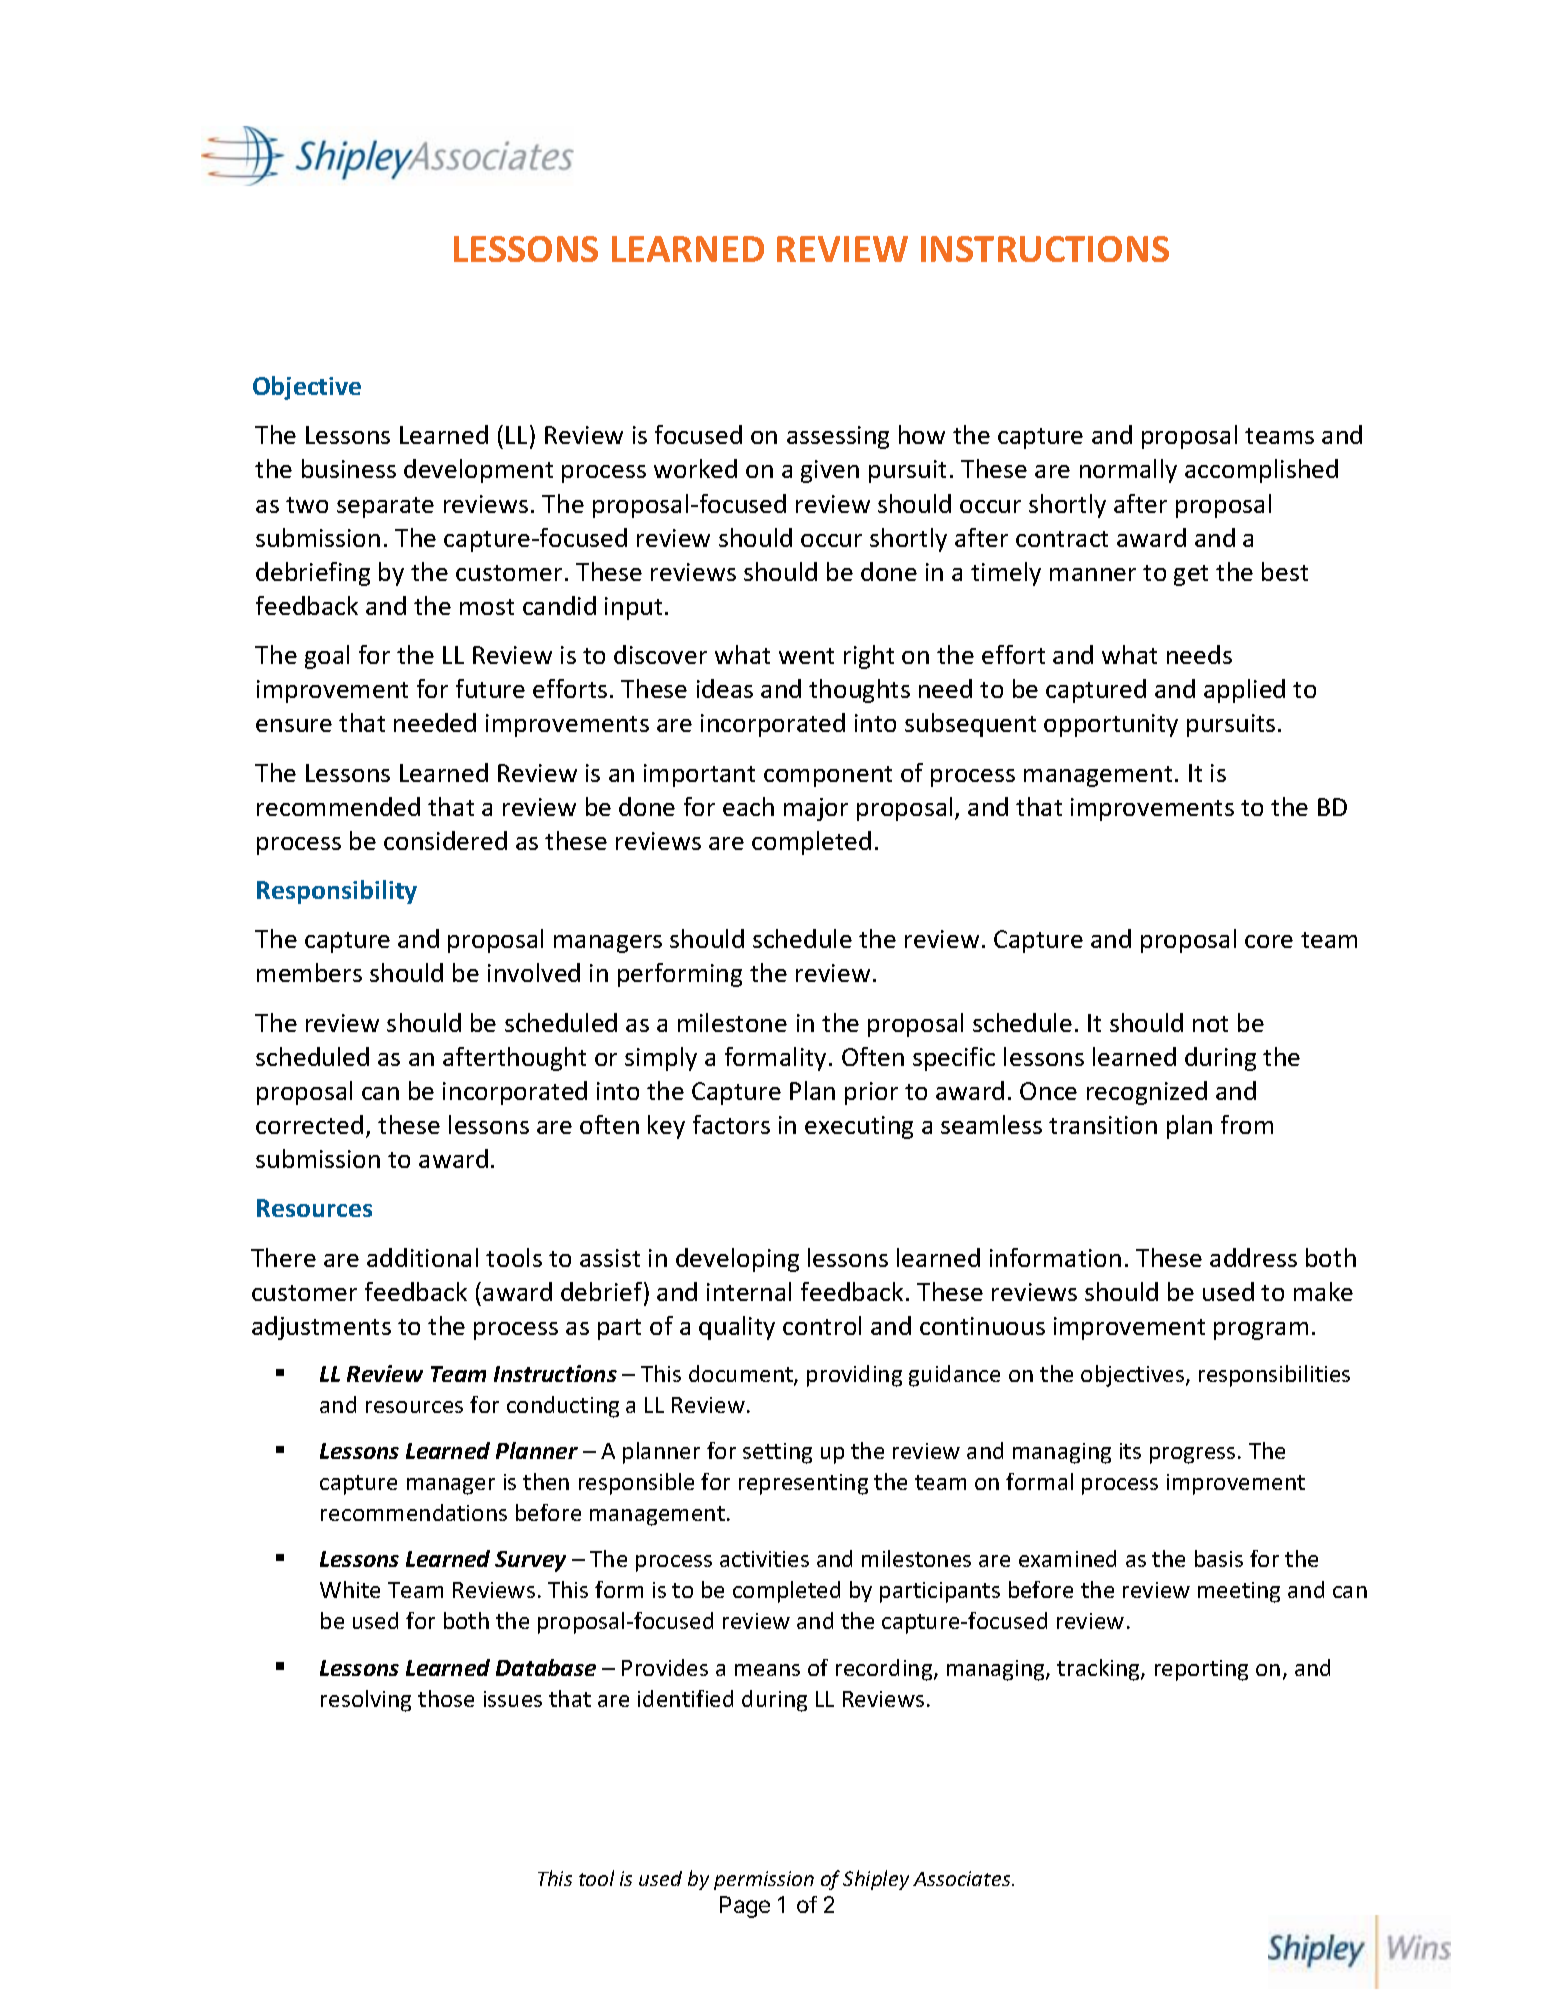 The width and height of the image is (1553, 2010). Describe the element at coordinates (385, 507) in the image. I see `separate` at that location.
